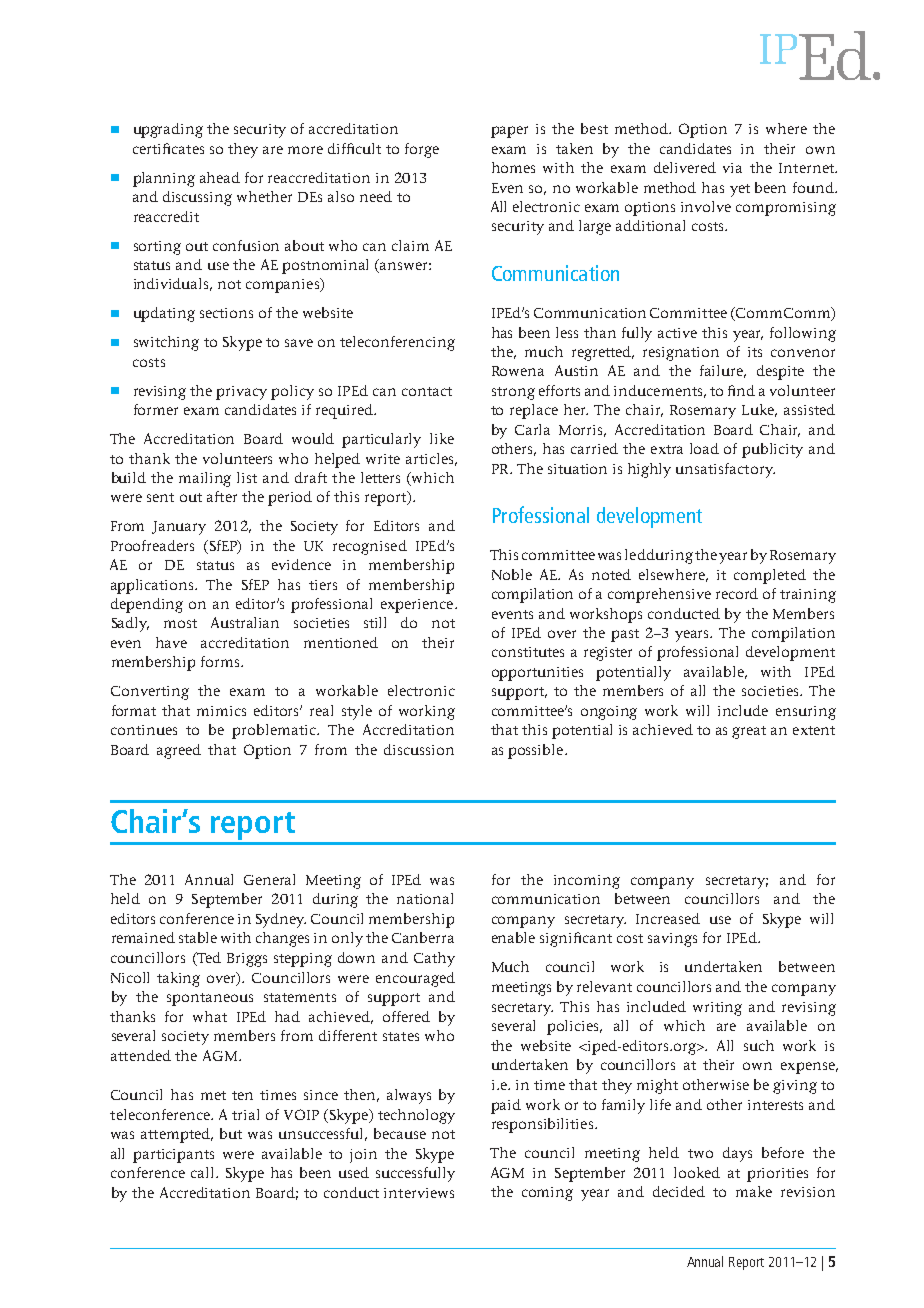 This screenshot has height=1308, width=924. I want to click on unsatisfactory, so click(725, 470).
